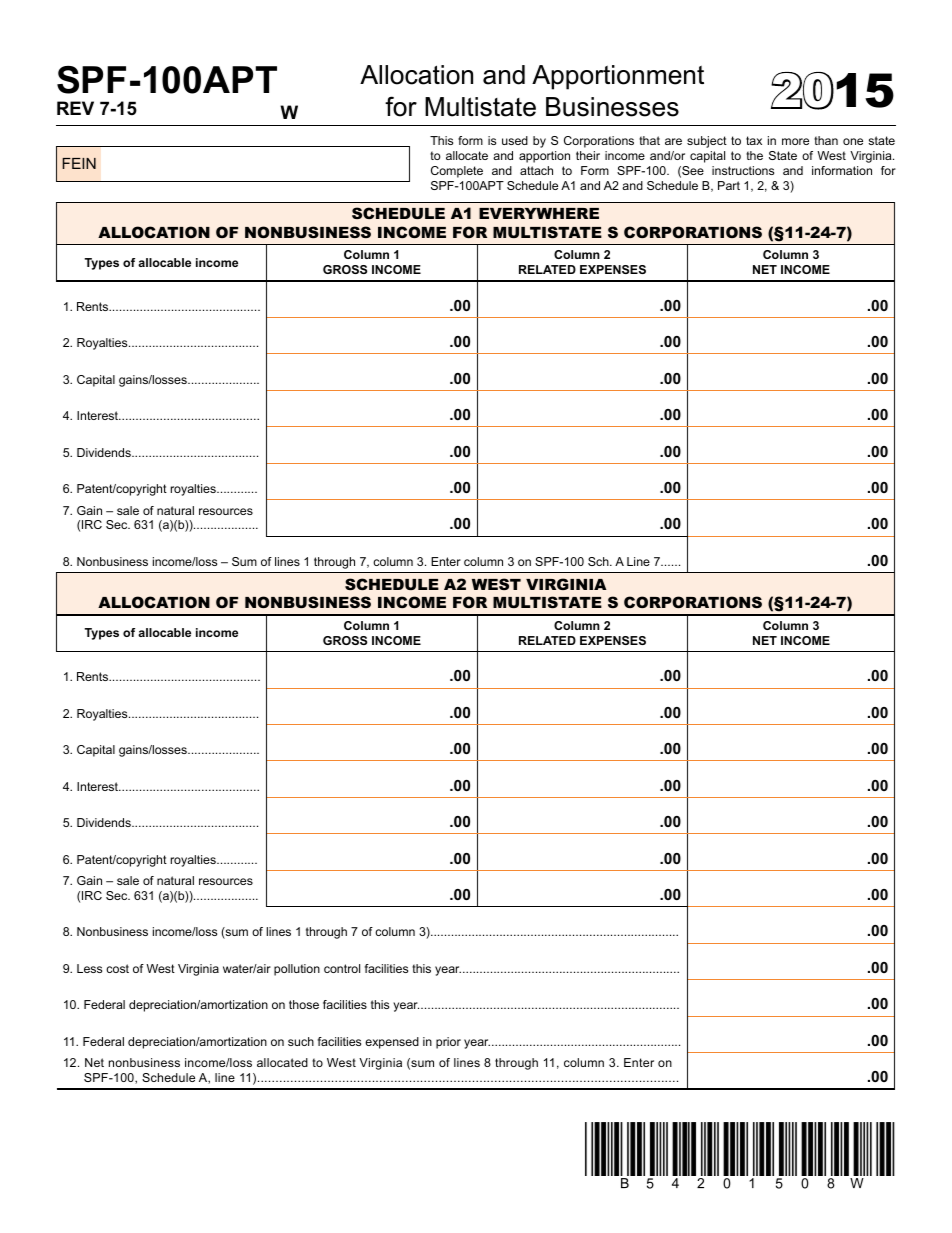  What do you see at coordinates (515, 140) in the screenshot?
I see `used` at bounding box center [515, 140].
